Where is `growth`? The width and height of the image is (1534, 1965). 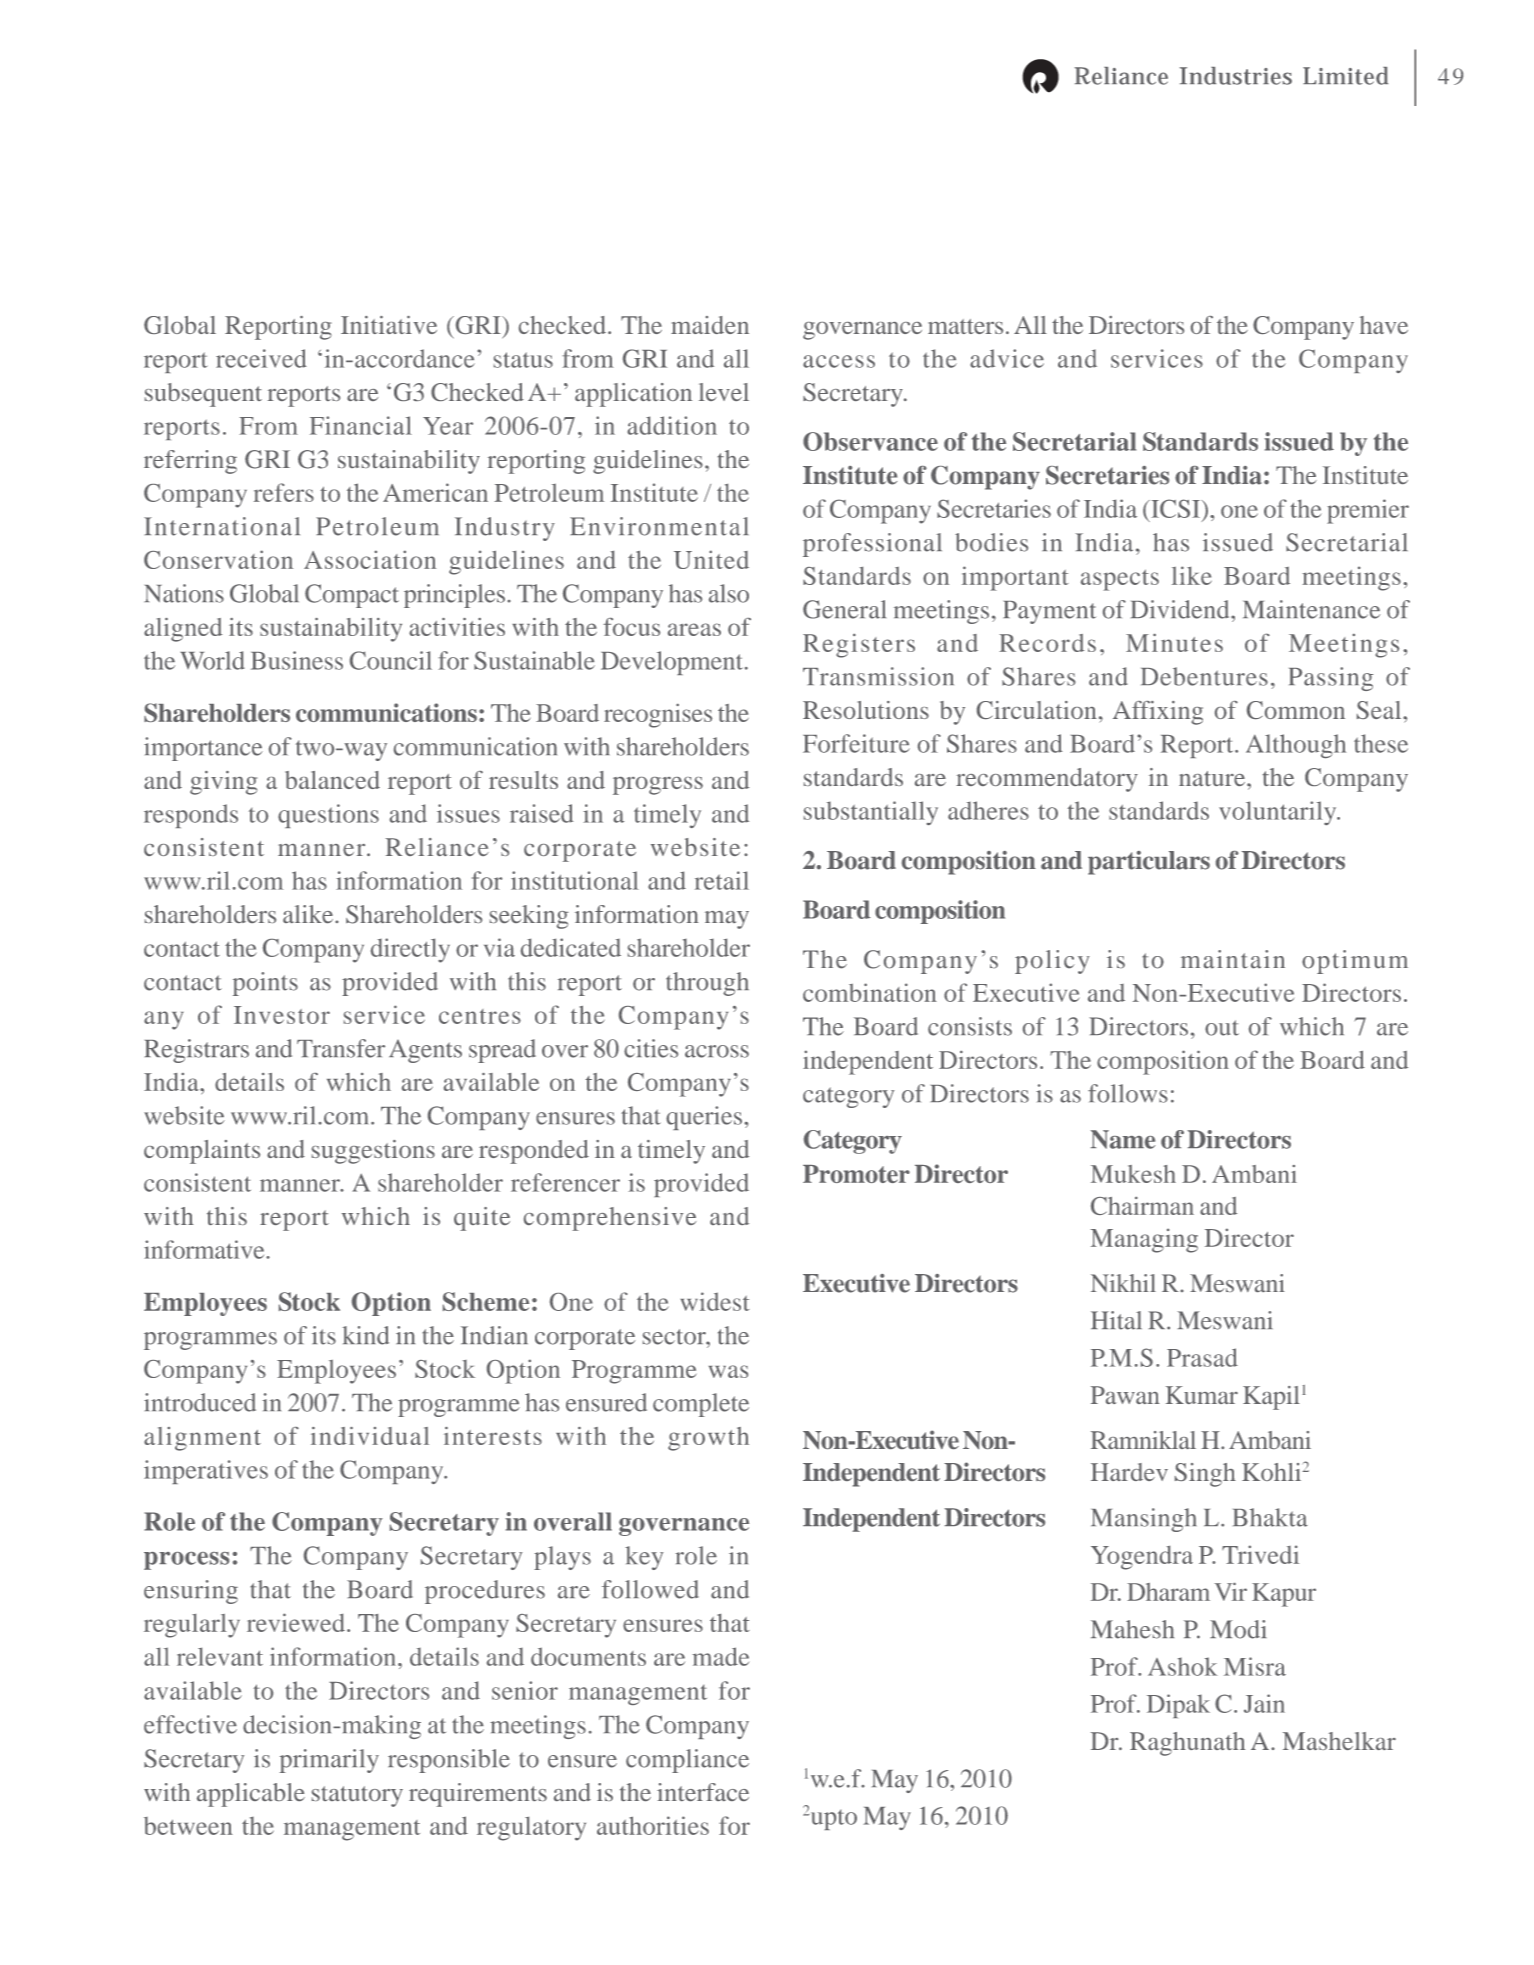
growth is located at coordinates (708, 1439).
